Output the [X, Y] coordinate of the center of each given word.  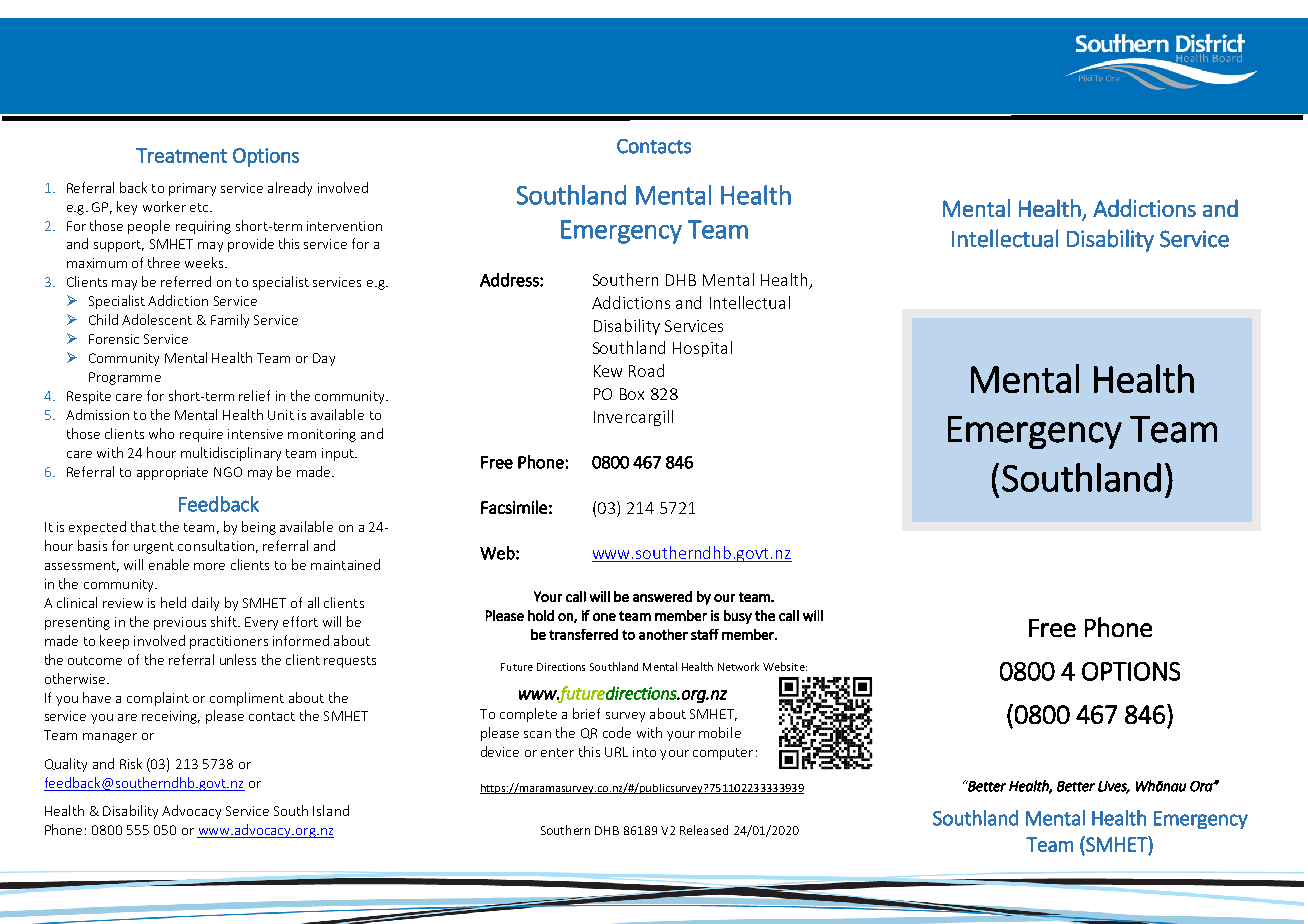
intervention [344, 226]
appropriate [172, 473]
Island [331, 810]
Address [510, 280]
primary [192, 189]
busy [738, 617]
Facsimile [514, 507]
